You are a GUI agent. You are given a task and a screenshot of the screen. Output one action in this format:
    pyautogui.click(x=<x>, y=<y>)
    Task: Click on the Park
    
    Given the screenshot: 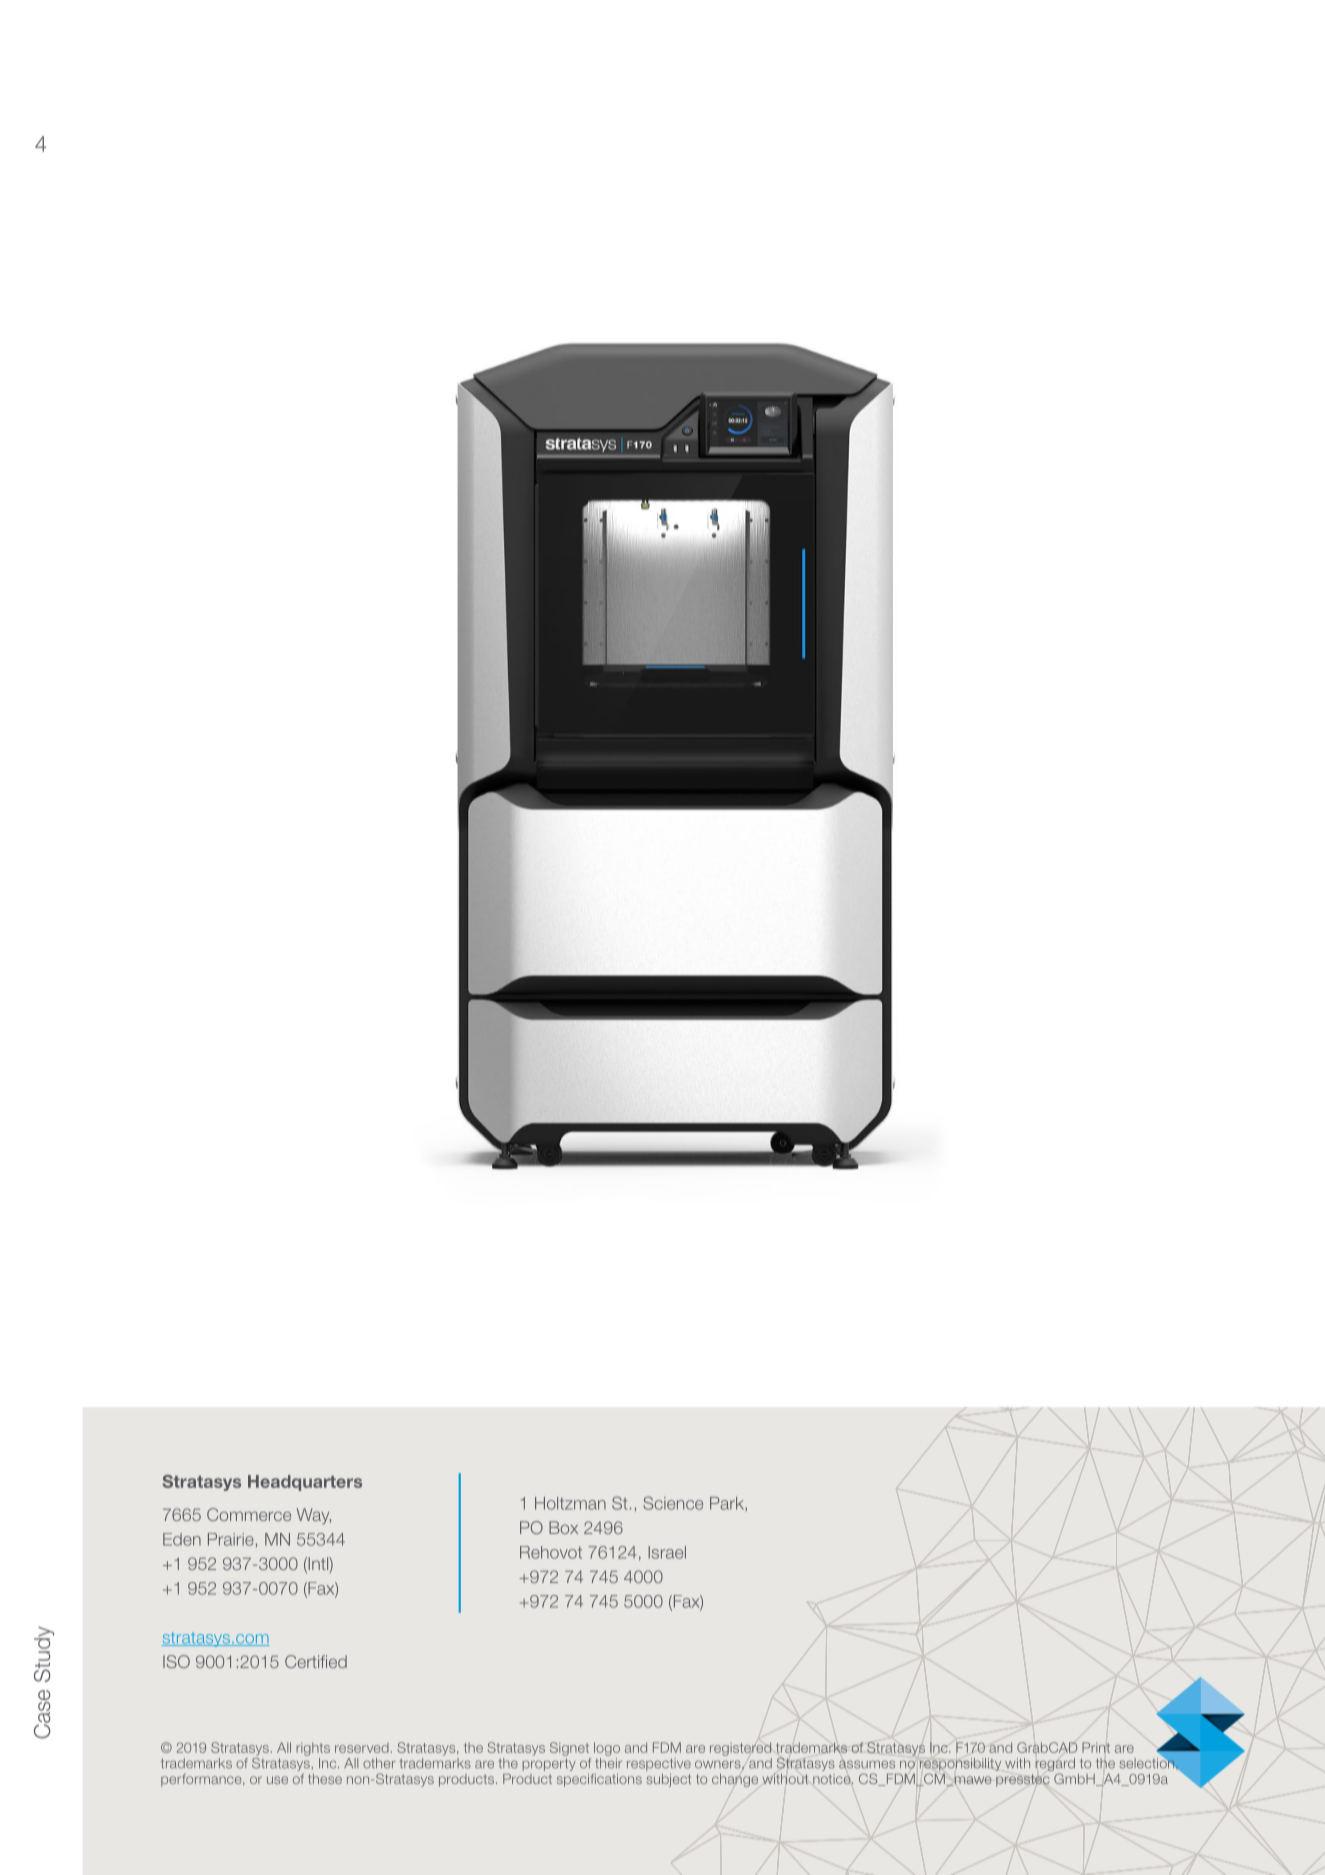 What is the action you would take?
    pyautogui.click(x=728, y=1504)
